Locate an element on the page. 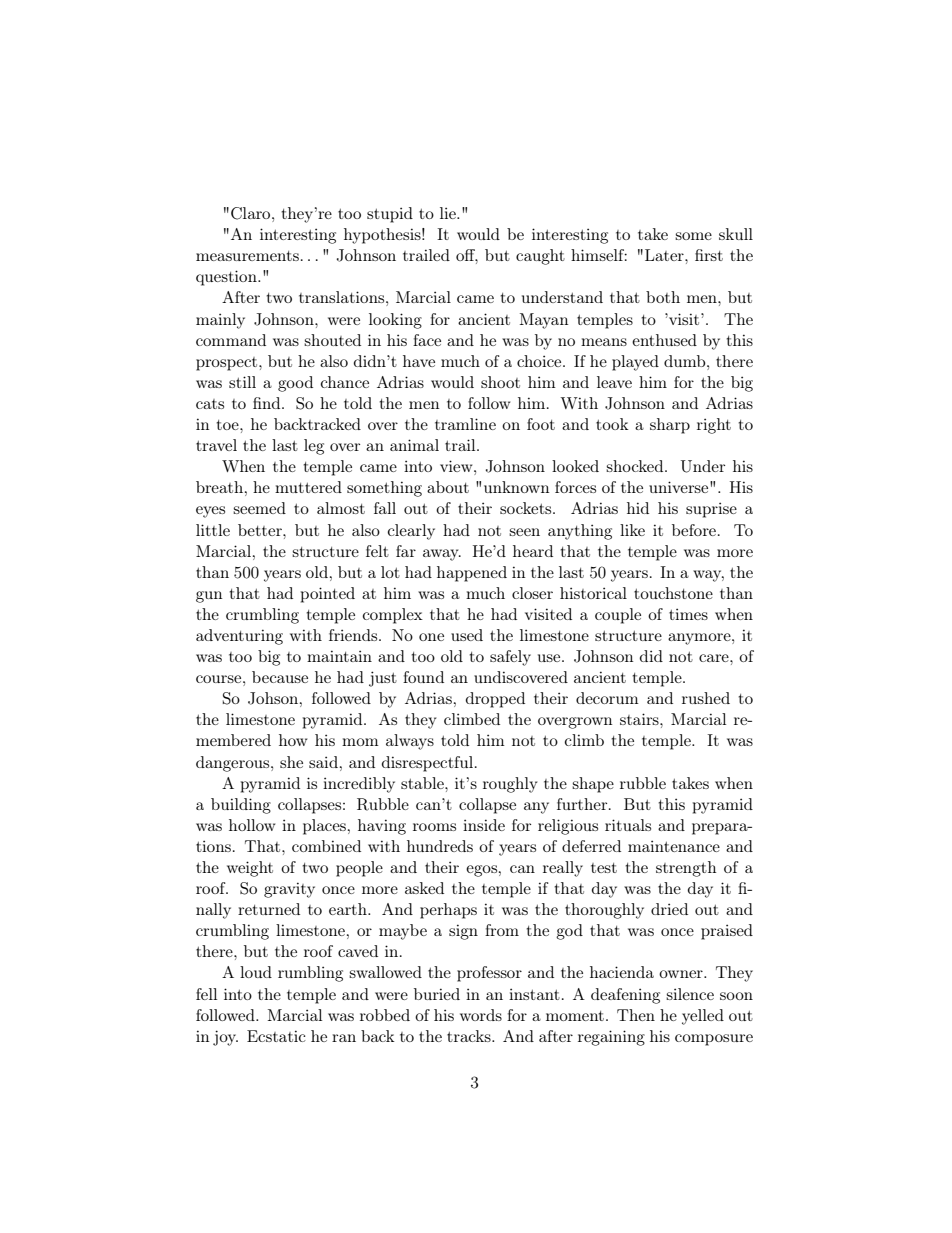  adventuring is located at coordinates (239, 637).
